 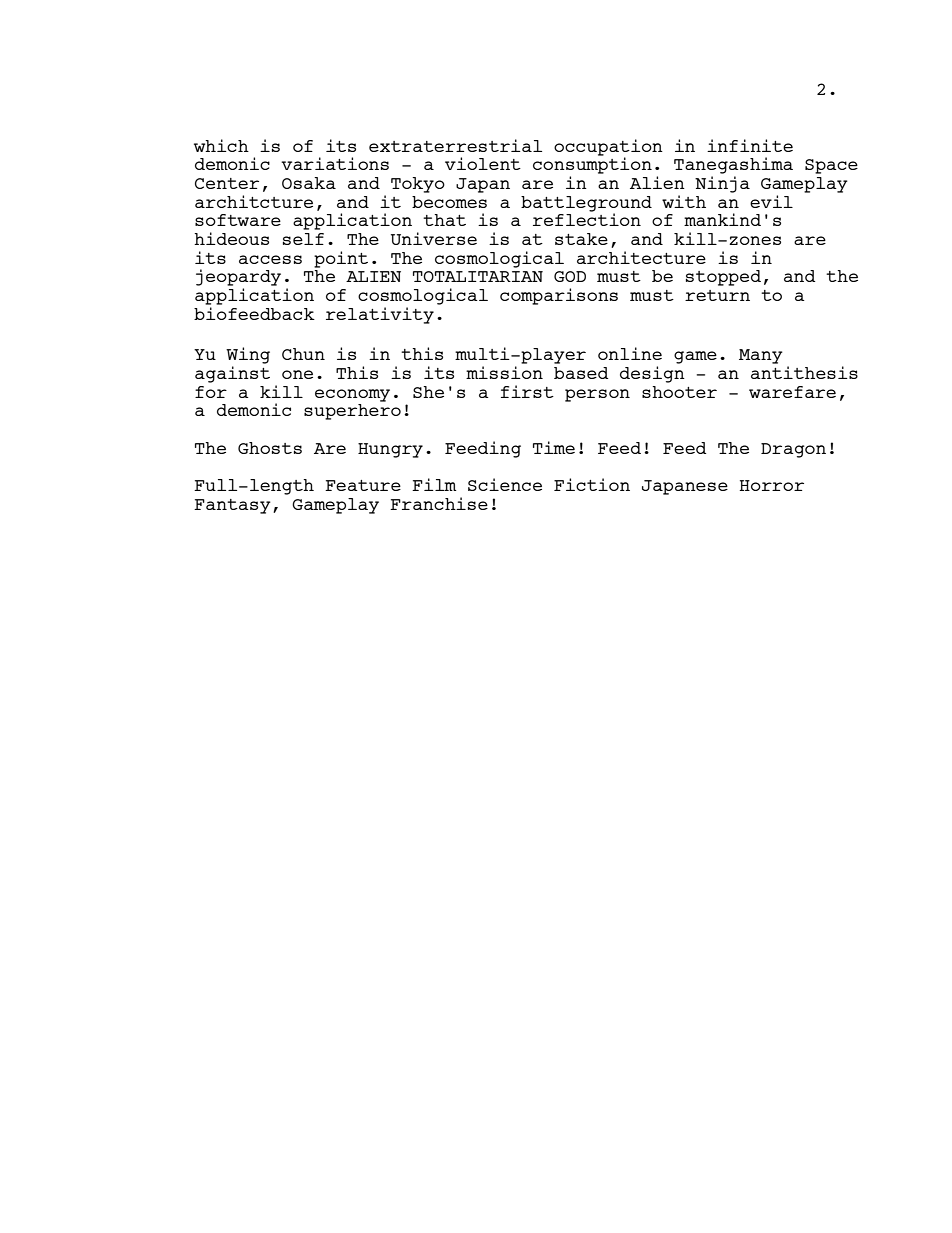 What do you see at coordinates (750, 145) in the image?
I see `infinite` at bounding box center [750, 145].
